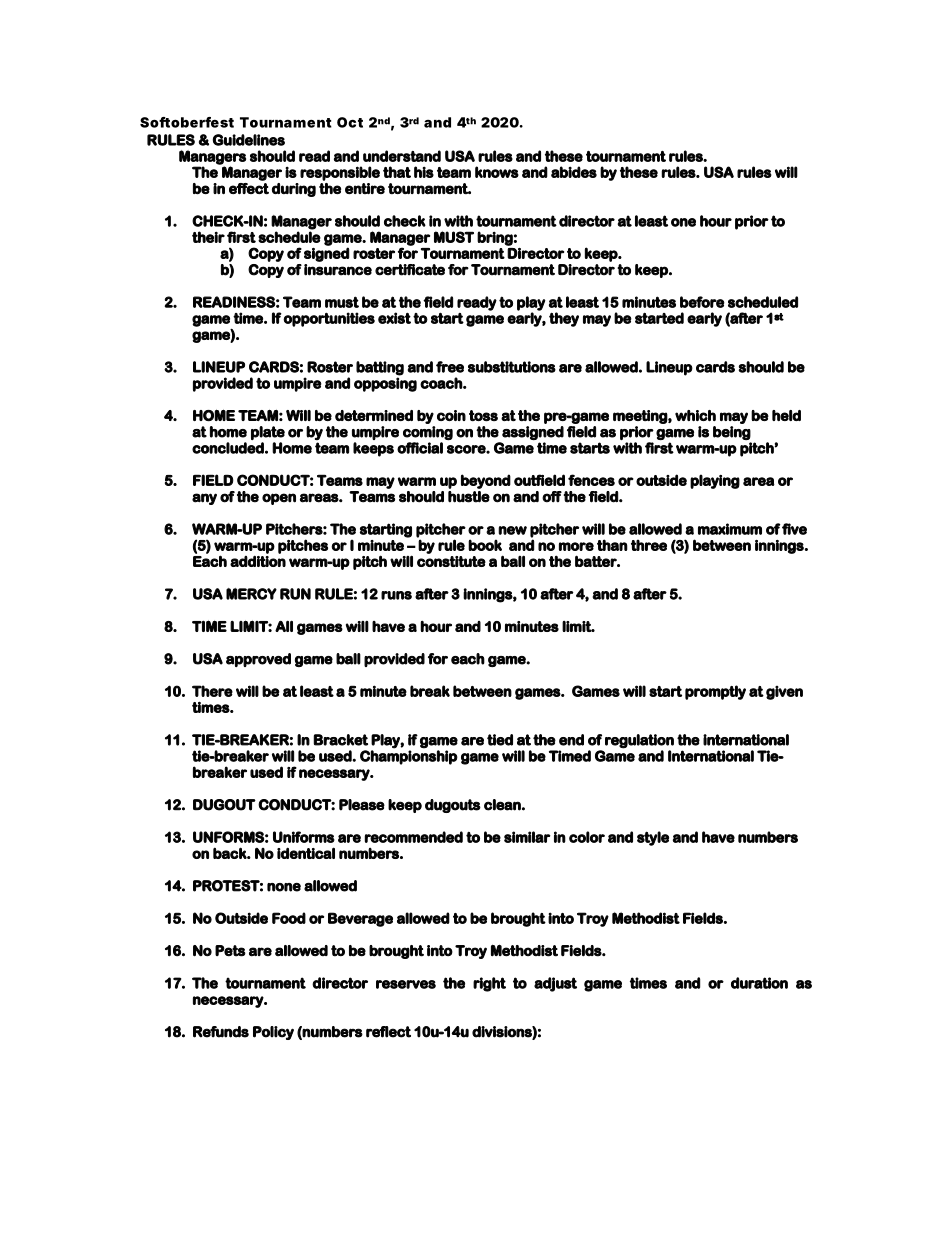 This screenshot has width=952, height=1233. What do you see at coordinates (527, 837) in the screenshot?
I see `similar` at bounding box center [527, 837].
